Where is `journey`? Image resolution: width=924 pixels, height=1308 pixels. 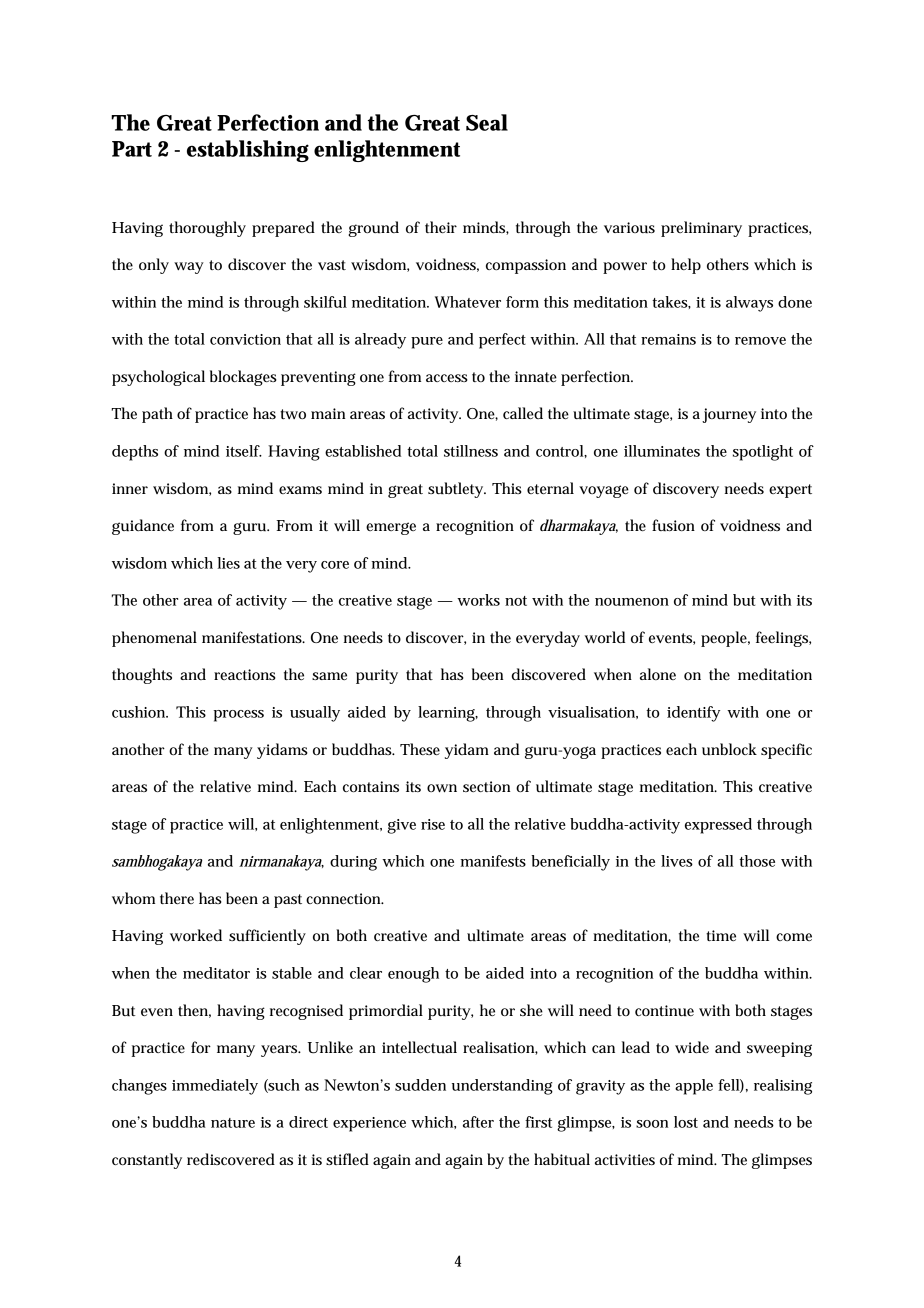 journey is located at coordinates (729, 415).
